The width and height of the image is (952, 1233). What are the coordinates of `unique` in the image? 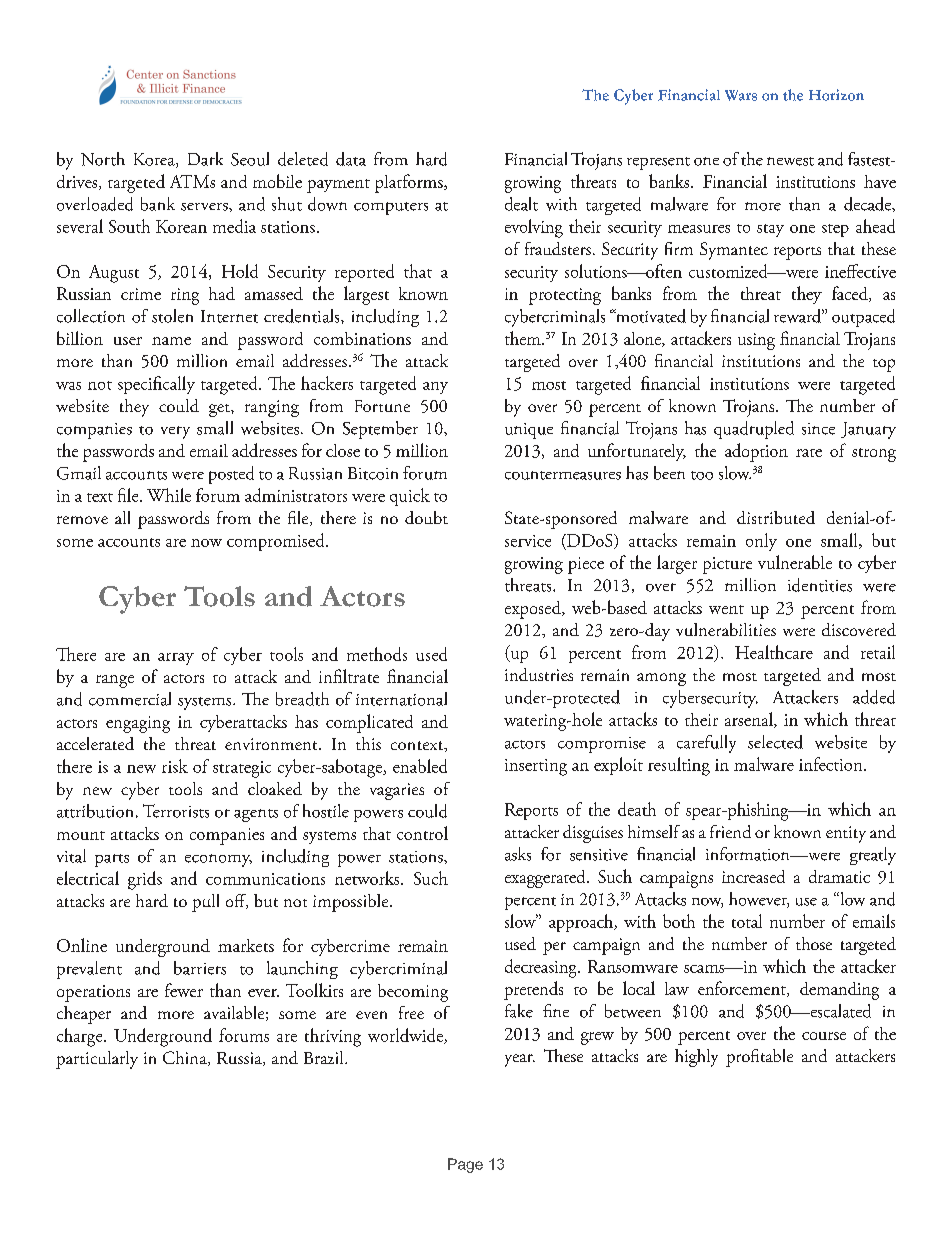 It's located at (529, 431).
